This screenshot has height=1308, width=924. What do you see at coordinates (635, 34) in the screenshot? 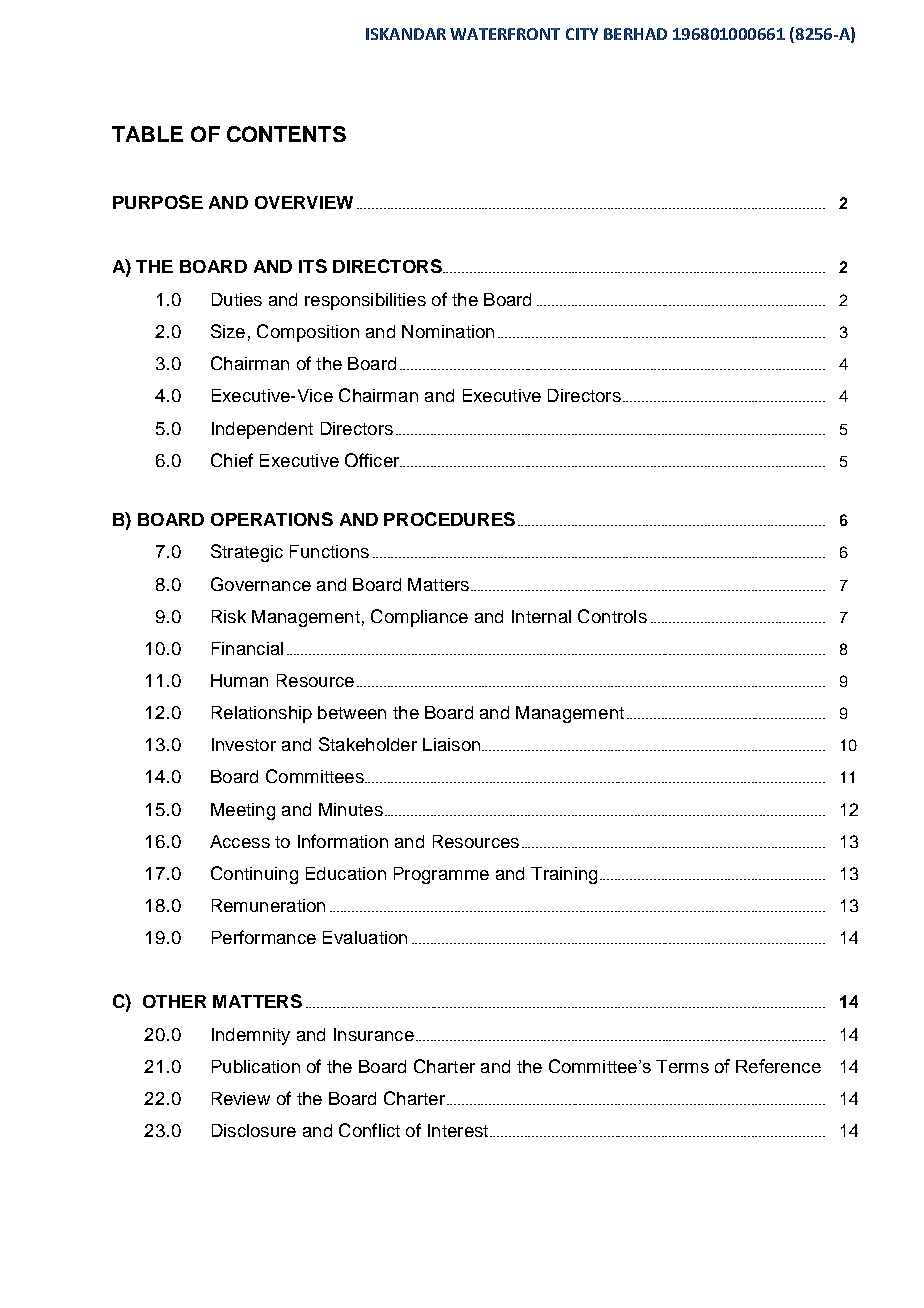
I see `BERHAD` at bounding box center [635, 34].
